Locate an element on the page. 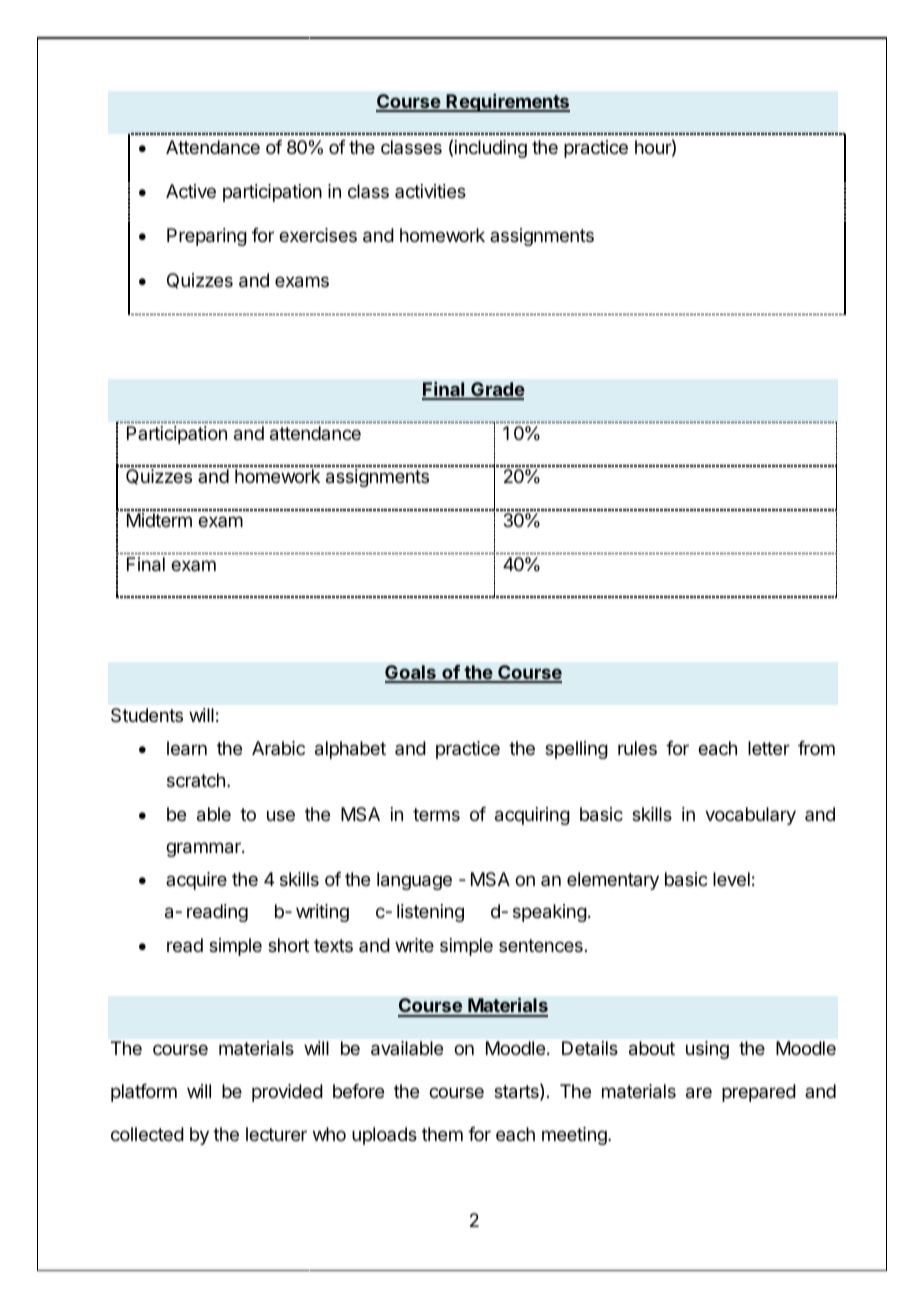 The image size is (924, 1308). Midterm is located at coordinates (159, 520).
